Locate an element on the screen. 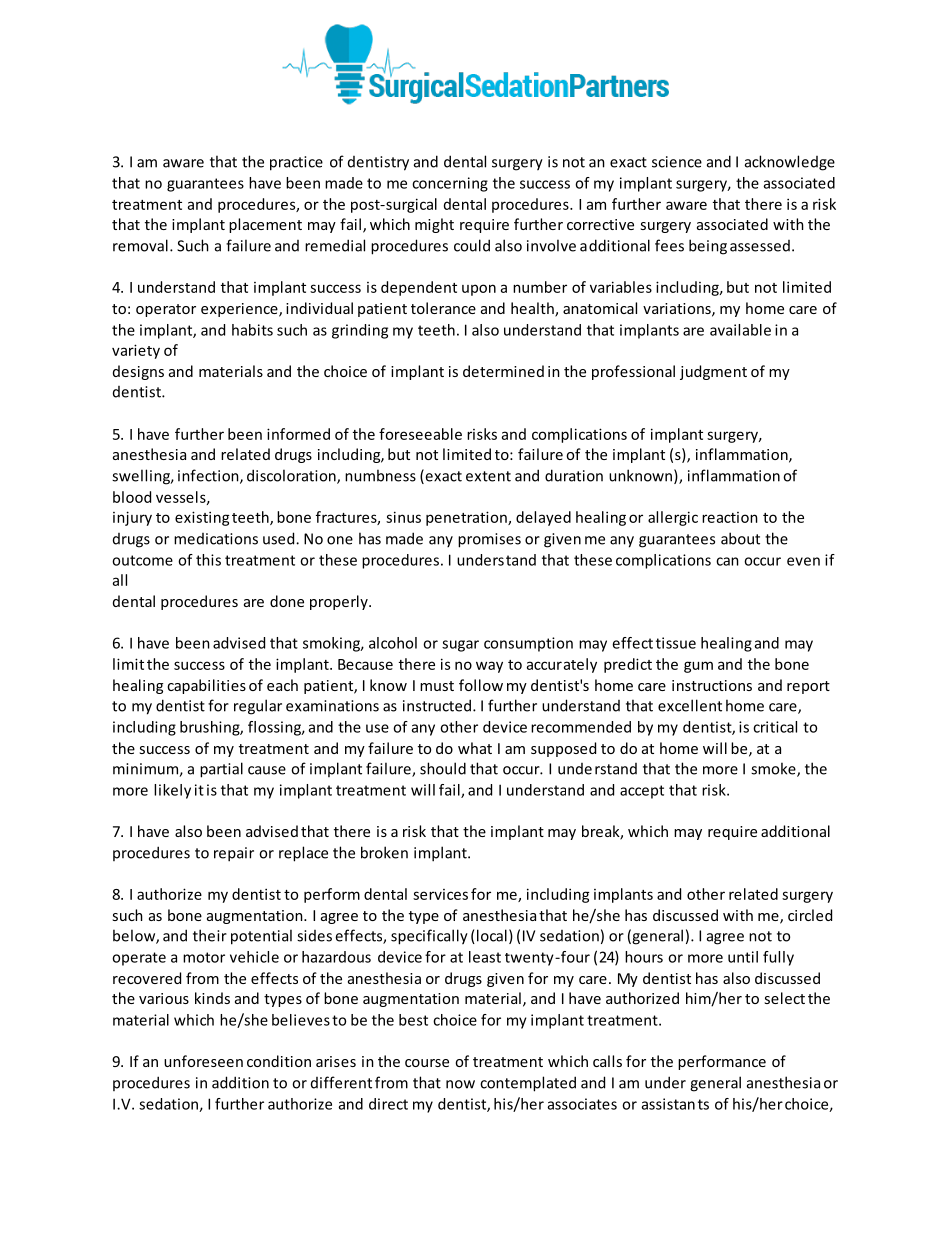  informed is located at coordinates (298, 434).
